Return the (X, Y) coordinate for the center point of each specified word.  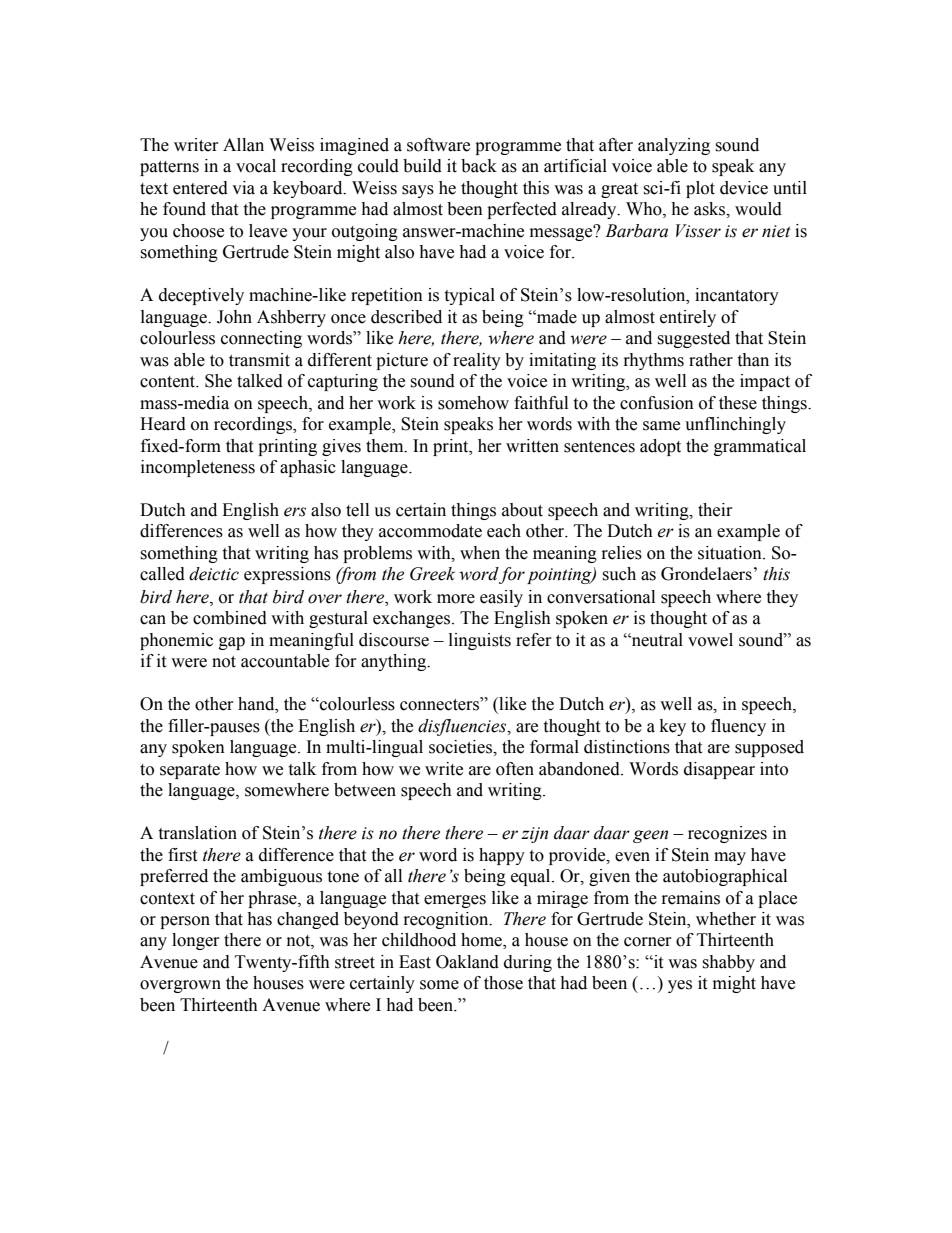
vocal (256, 166)
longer (196, 941)
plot (700, 189)
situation (731, 553)
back (479, 166)
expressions (287, 575)
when (480, 553)
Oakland (467, 962)
